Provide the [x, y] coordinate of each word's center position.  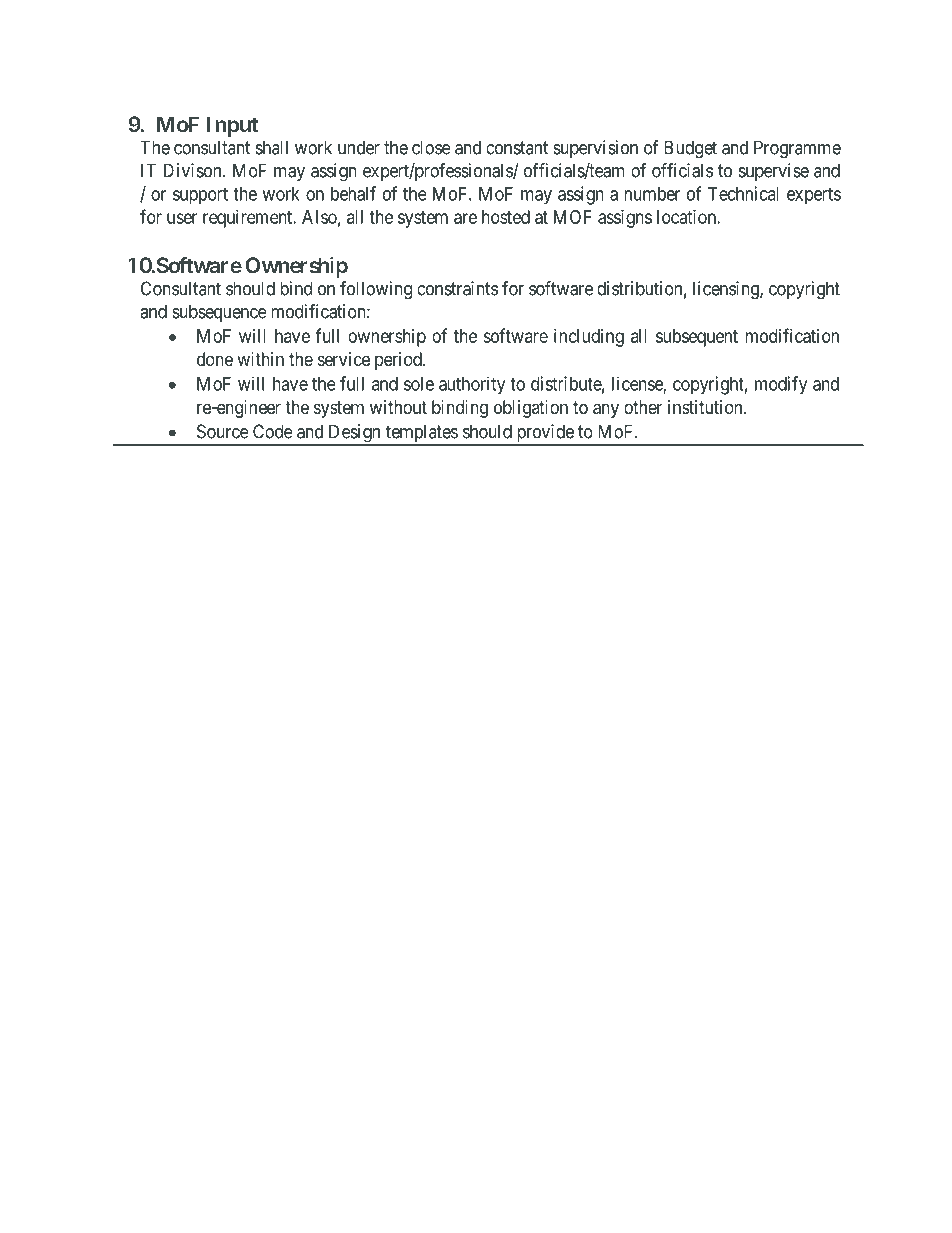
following [376, 290]
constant [517, 148]
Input [232, 126]
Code [273, 431]
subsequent [697, 338]
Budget [690, 149]
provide [544, 434]
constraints [457, 288]
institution [706, 407]
